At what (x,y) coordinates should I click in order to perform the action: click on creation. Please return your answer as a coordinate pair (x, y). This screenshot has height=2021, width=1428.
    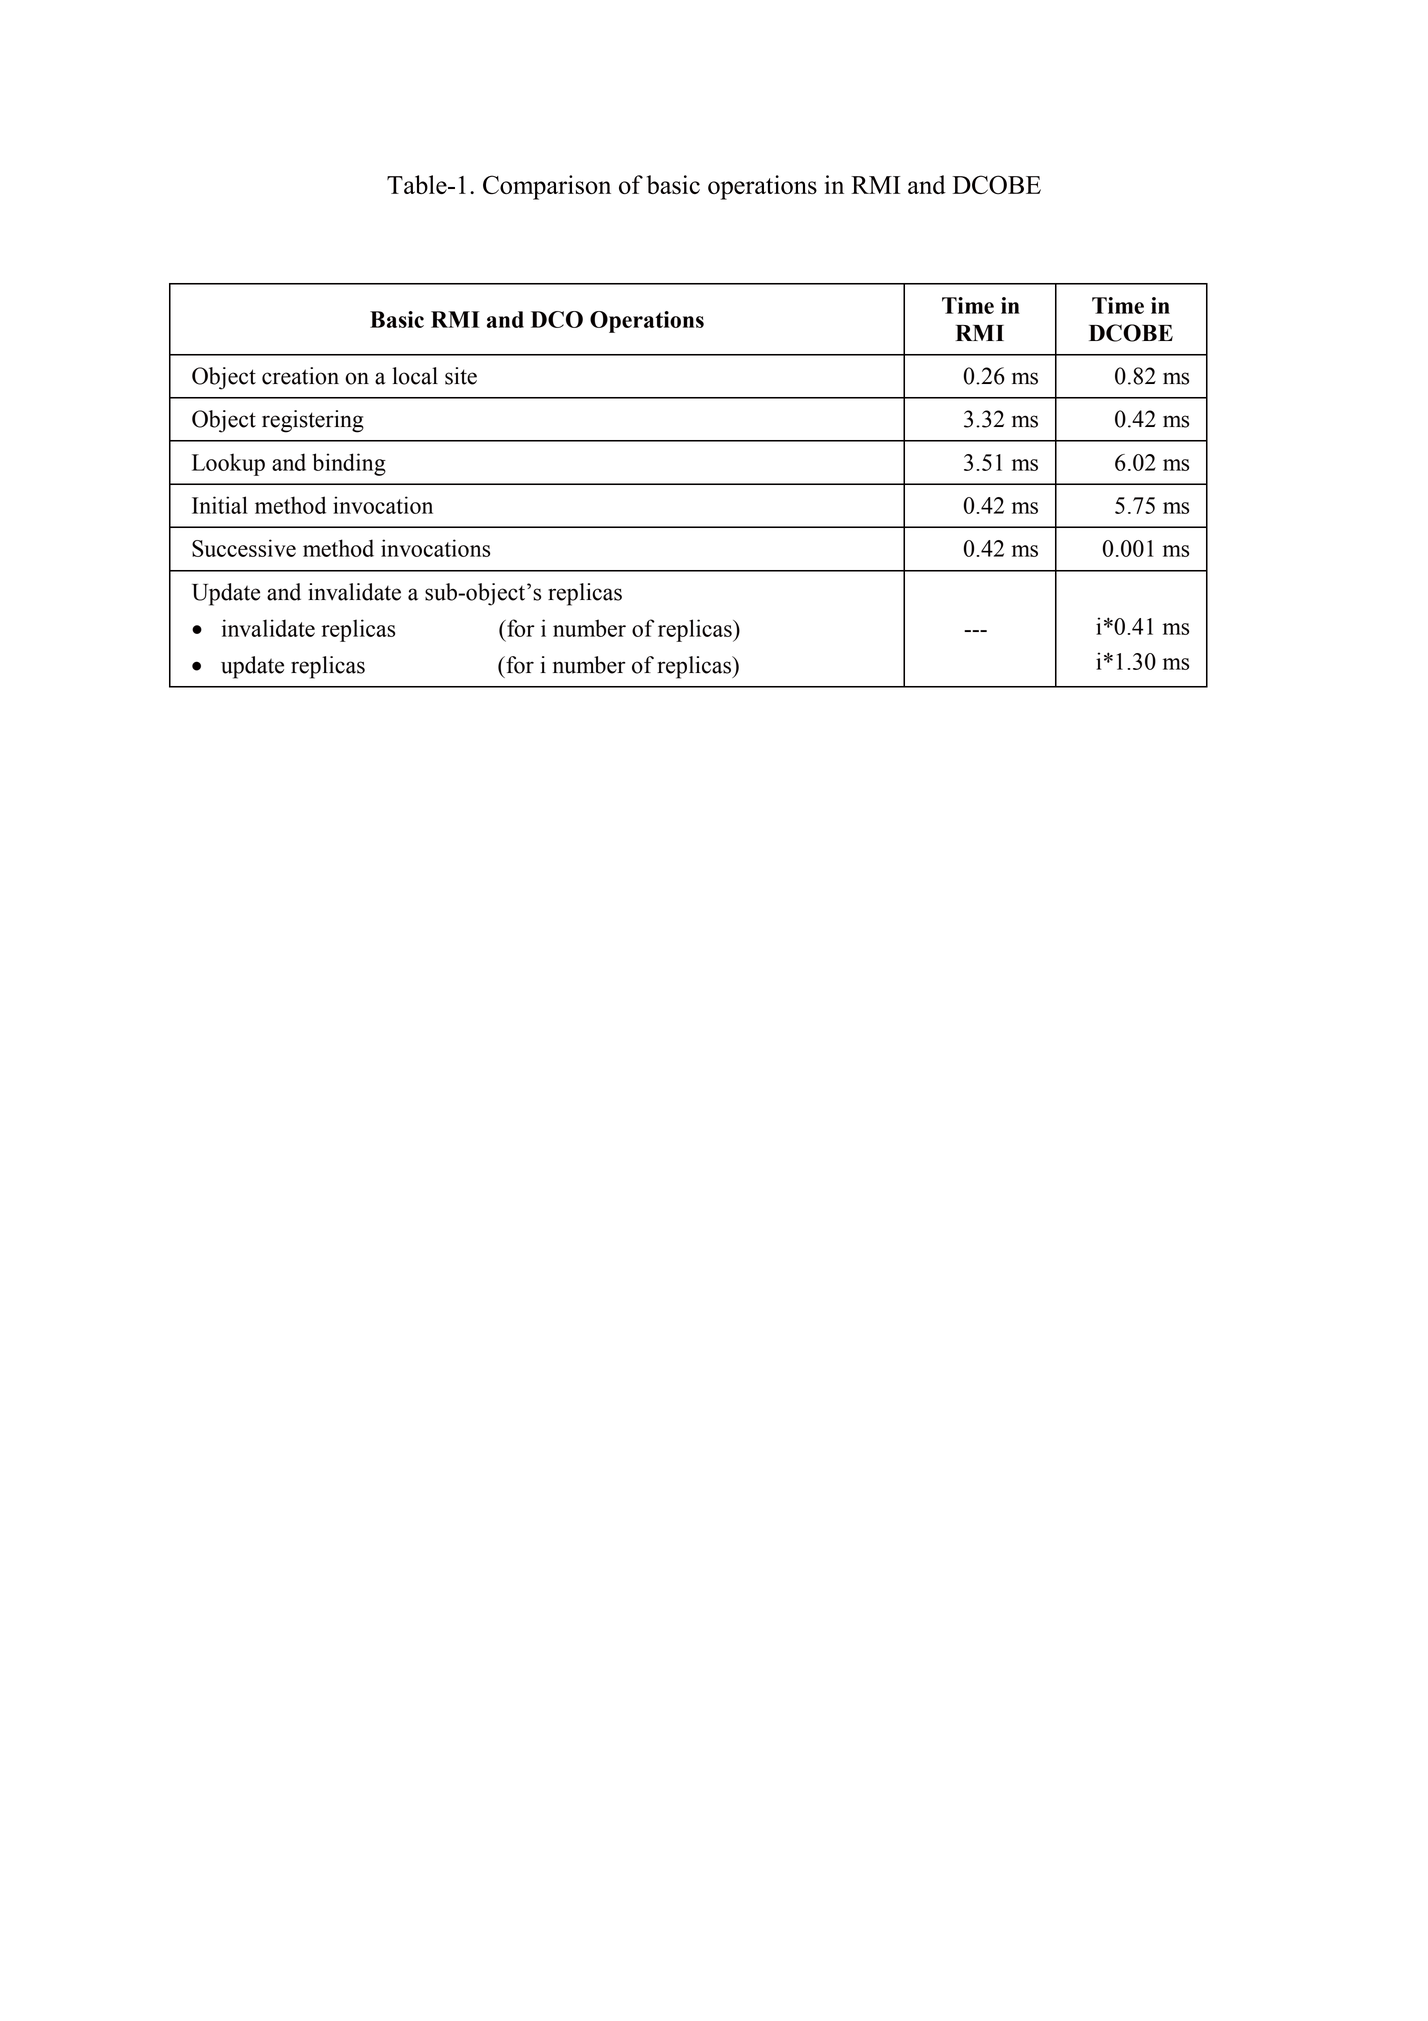
    Looking at the image, I should click on (300, 376).
